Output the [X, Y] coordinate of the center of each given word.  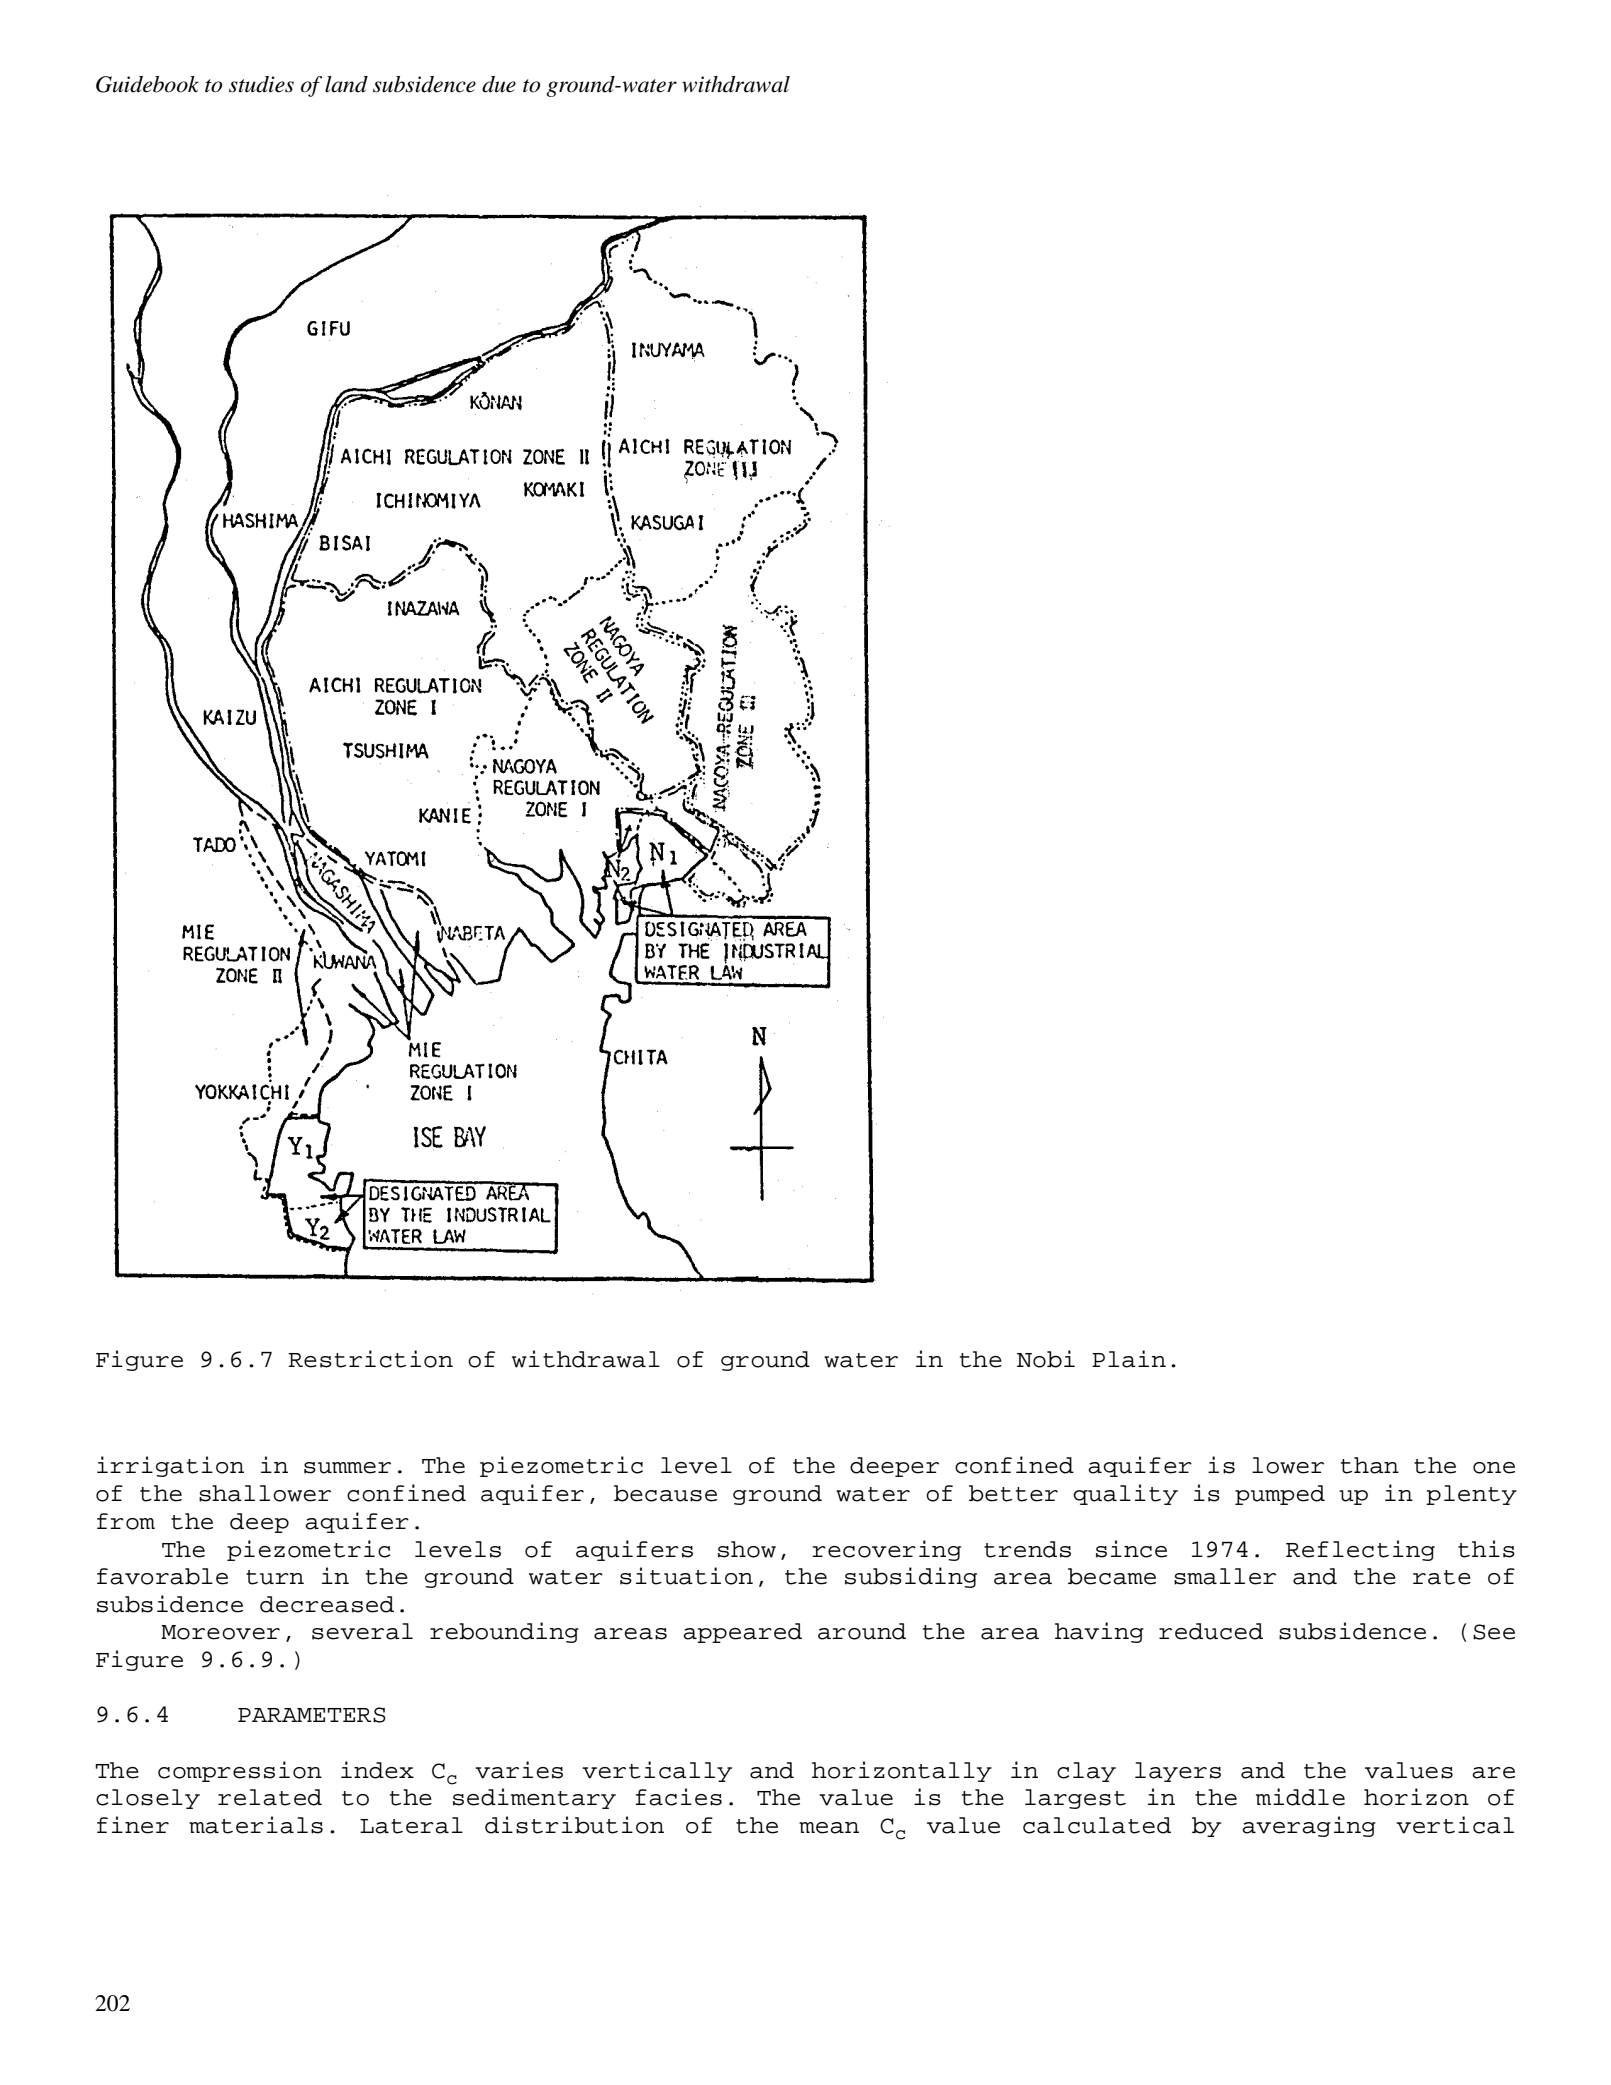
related [270, 1797]
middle [1300, 1797]
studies [261, 84]
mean [829, 1828]
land [346, 84]
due [499, 84]
